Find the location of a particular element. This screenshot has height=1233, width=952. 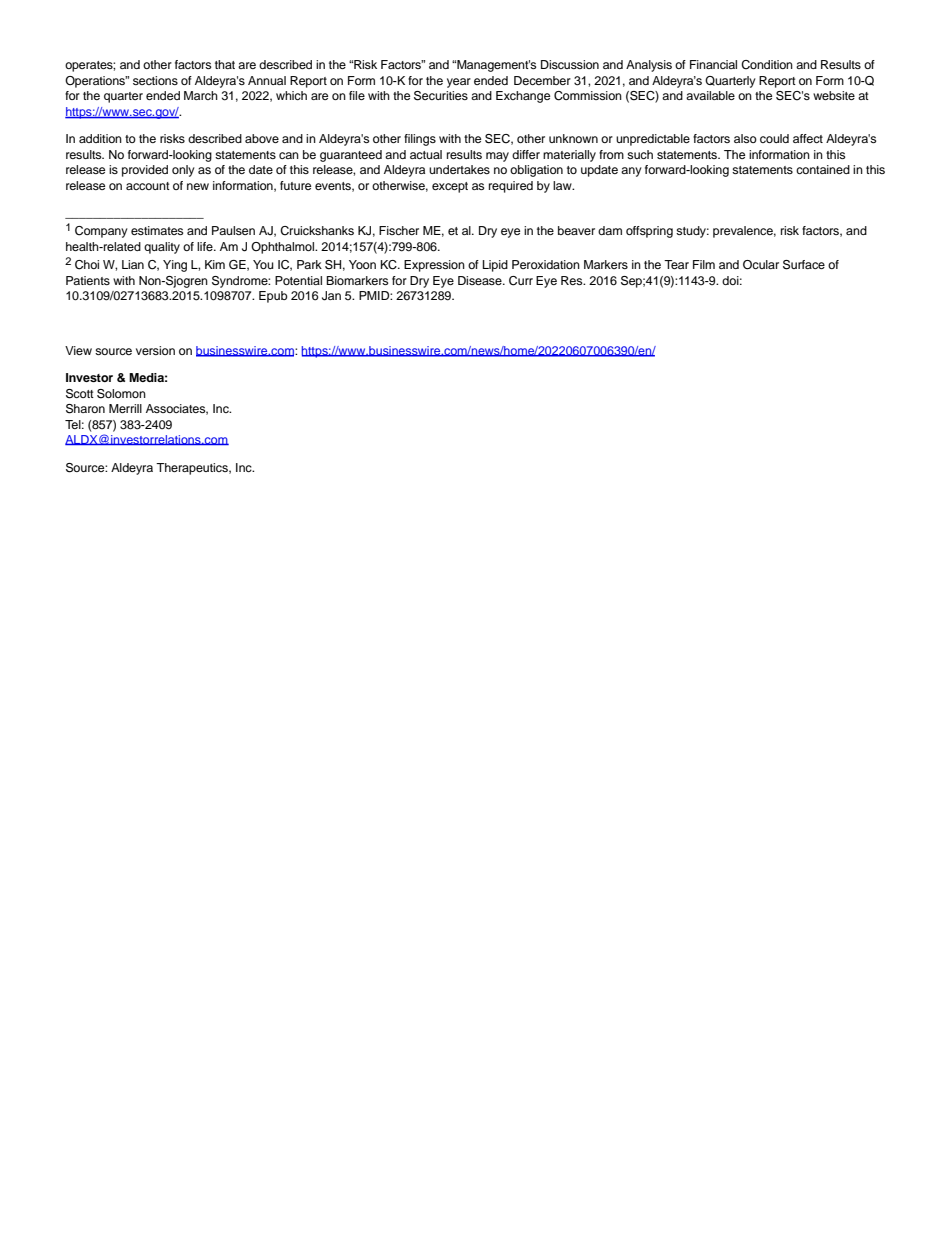

Patients is located at coordinates (88, 280).
